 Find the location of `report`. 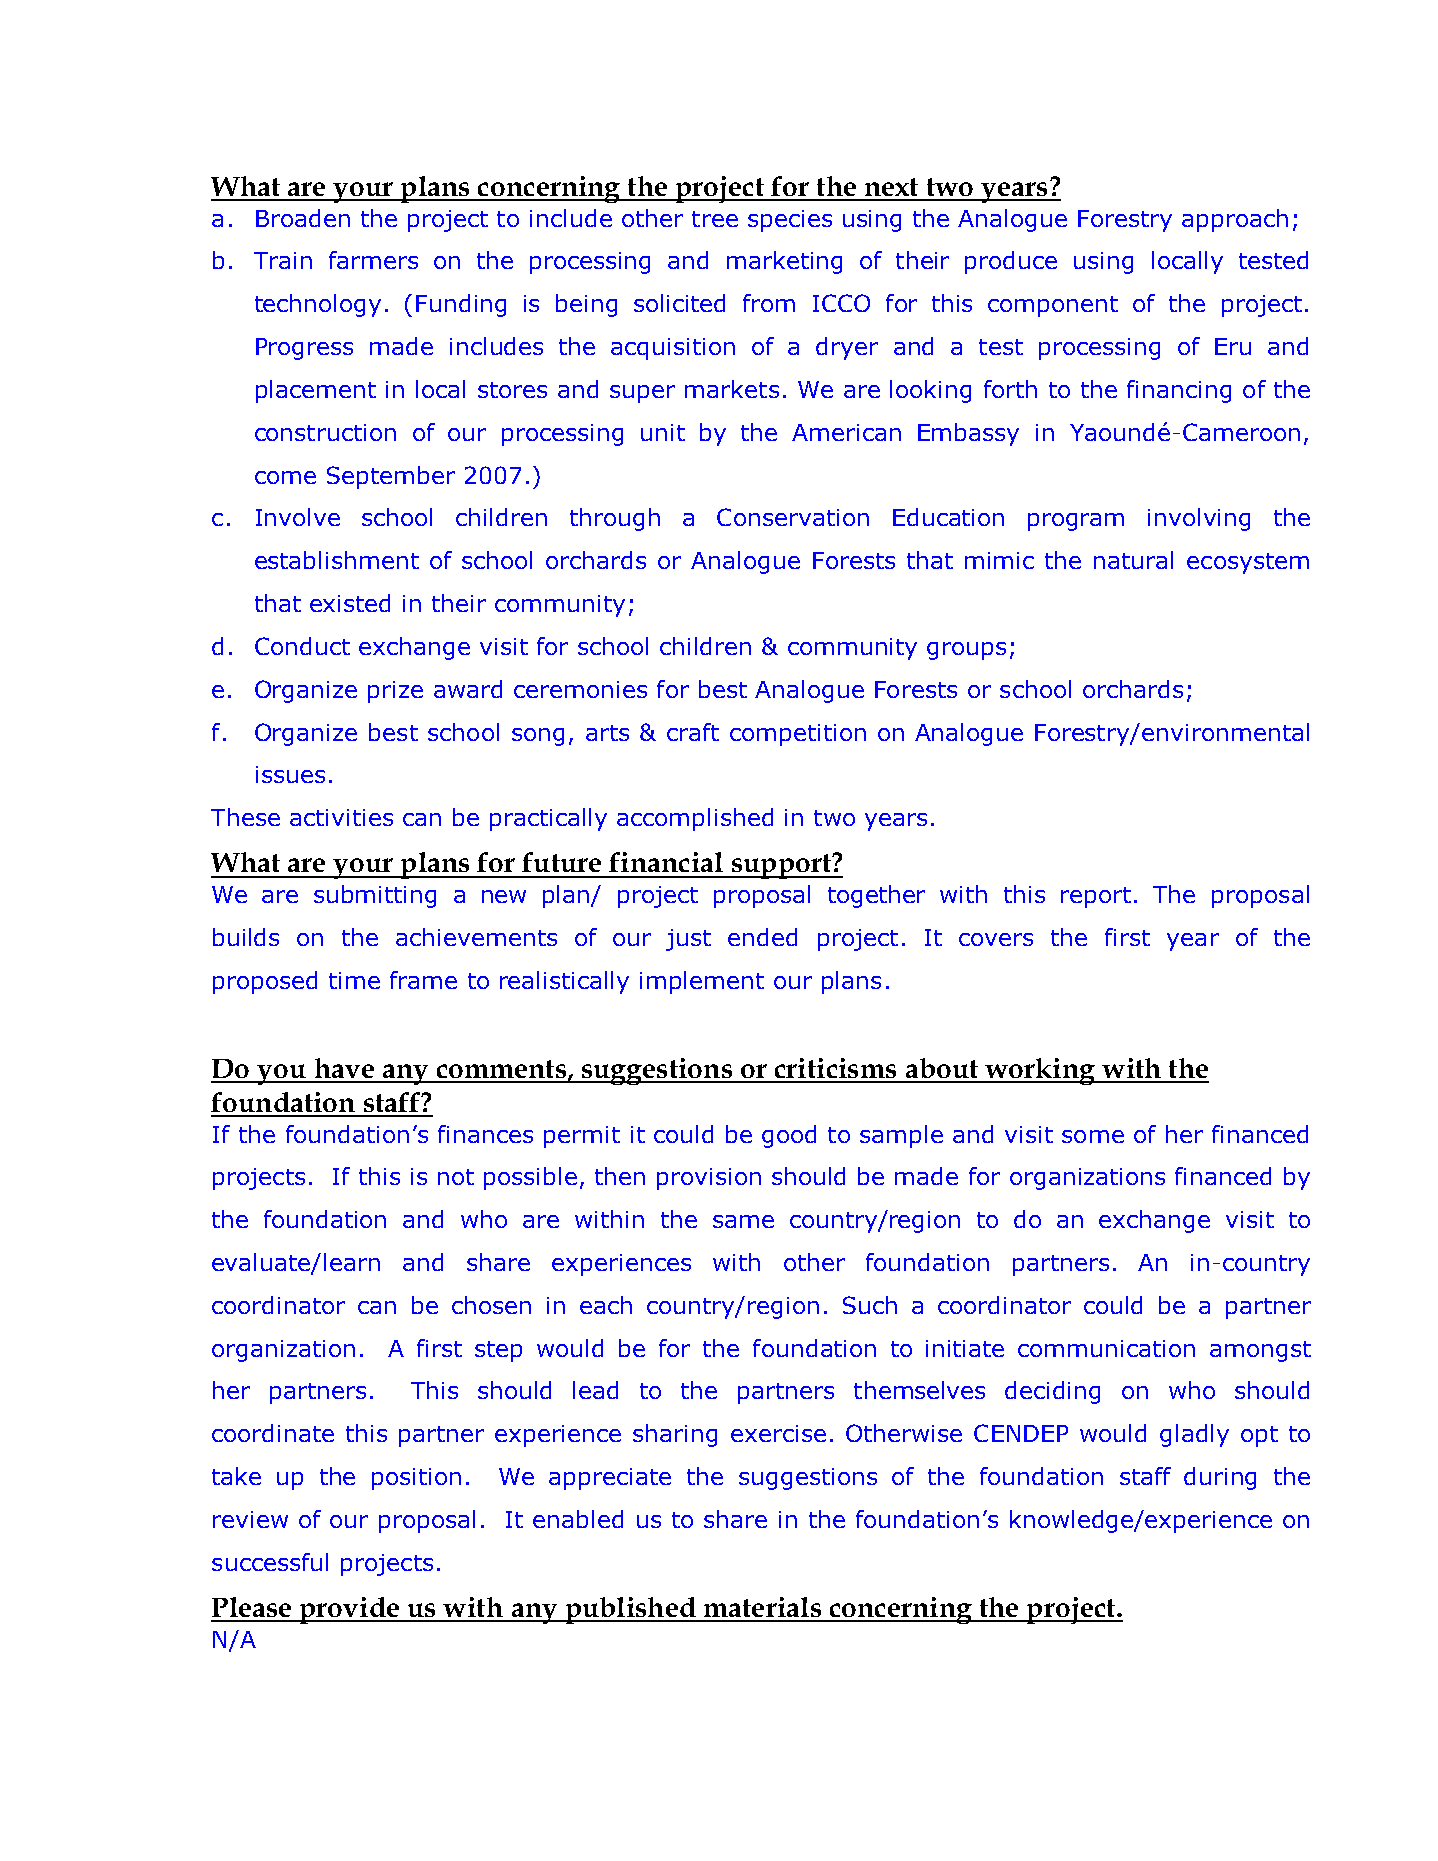

report is located at coordinates (1096, 897).
